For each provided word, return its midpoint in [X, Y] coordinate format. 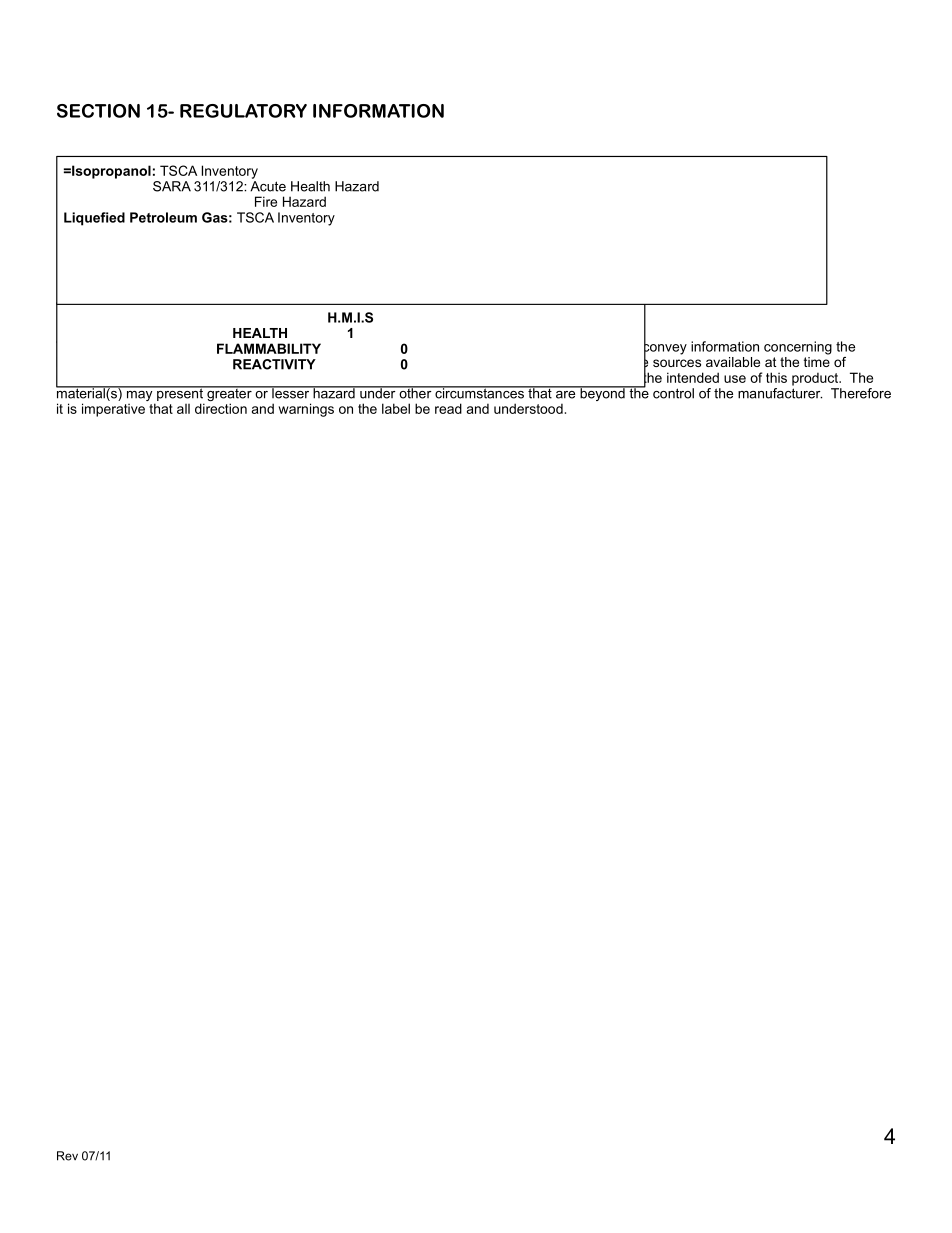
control [673, 393]
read [448, 408]
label [396, 408]
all [183, 409]
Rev [67, 1156]
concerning [798, 348]
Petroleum [163, 217]
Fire [266, 201]
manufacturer [780, 393]
